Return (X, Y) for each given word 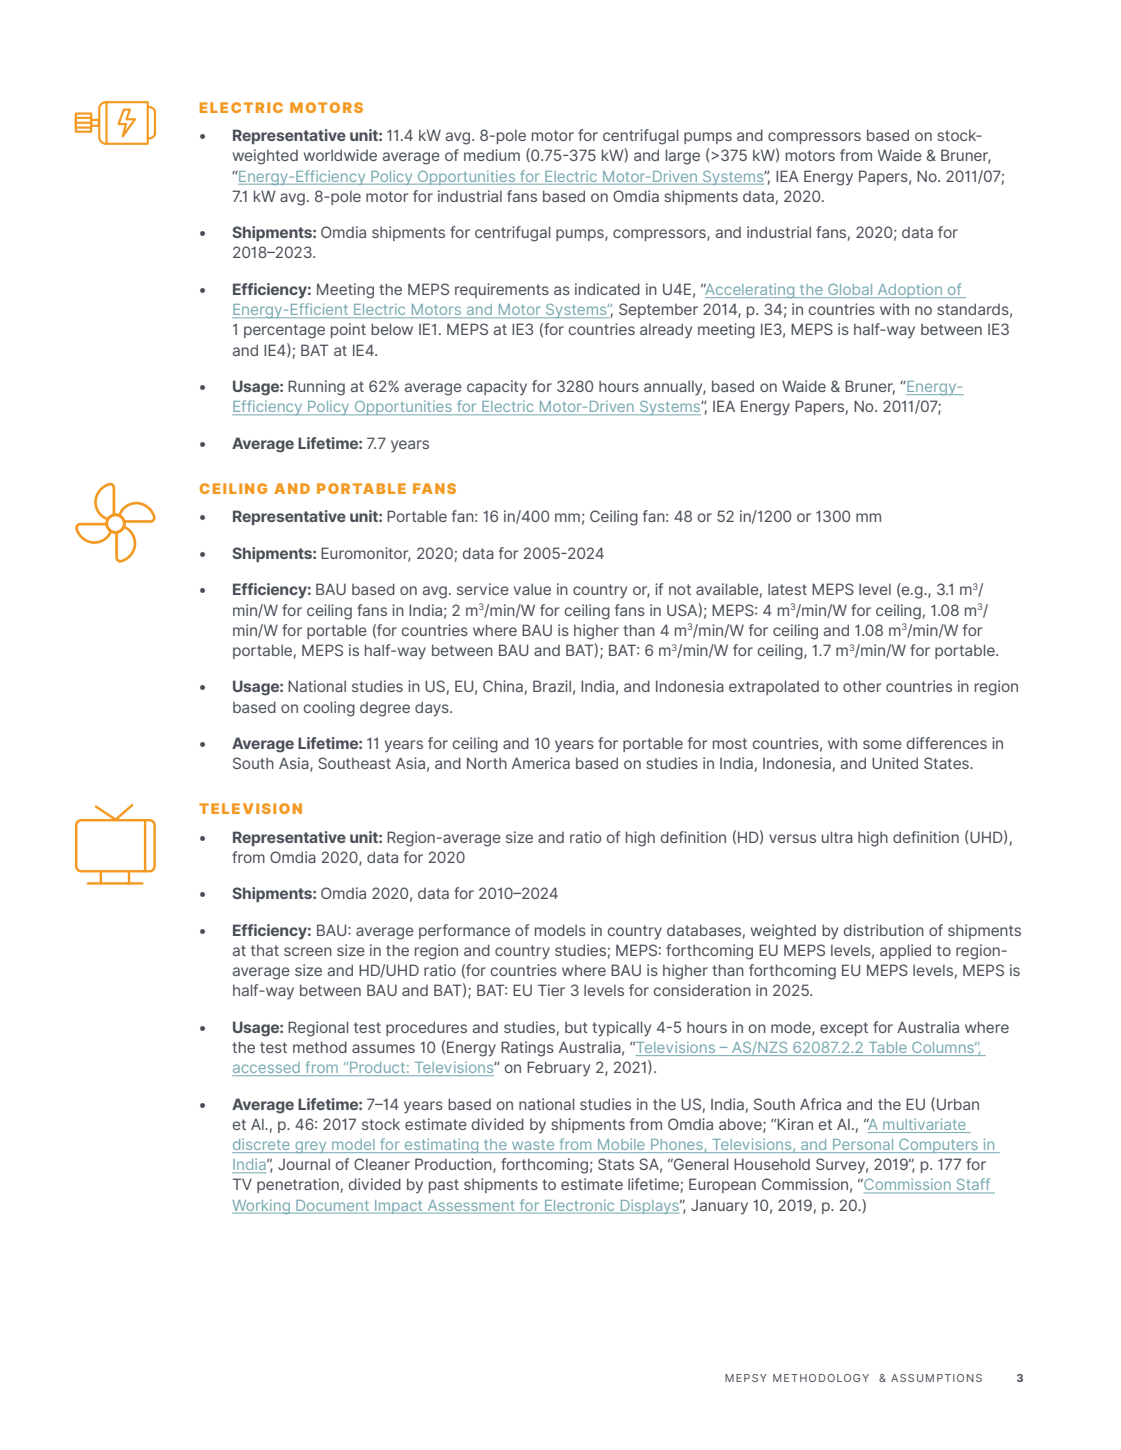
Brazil (552, 686)
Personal (863, 1146)
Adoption (909, 290)
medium (492, 155)
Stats (616, 1164)
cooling (329, 709)
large (683, 157)
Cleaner (382, 1164)
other (862, 686)
